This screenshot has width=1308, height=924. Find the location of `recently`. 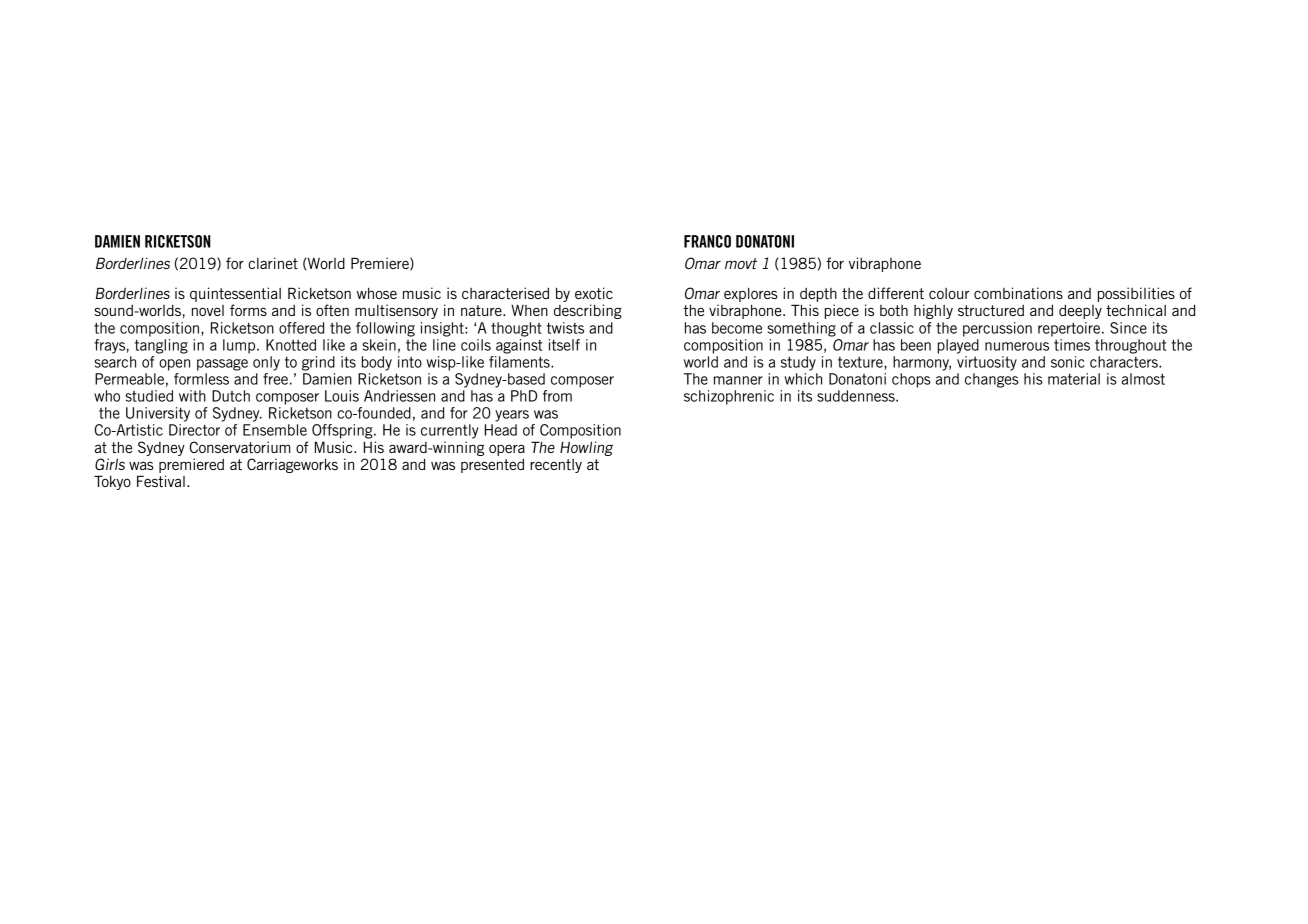

recently is located at coordinates (556, 466).
